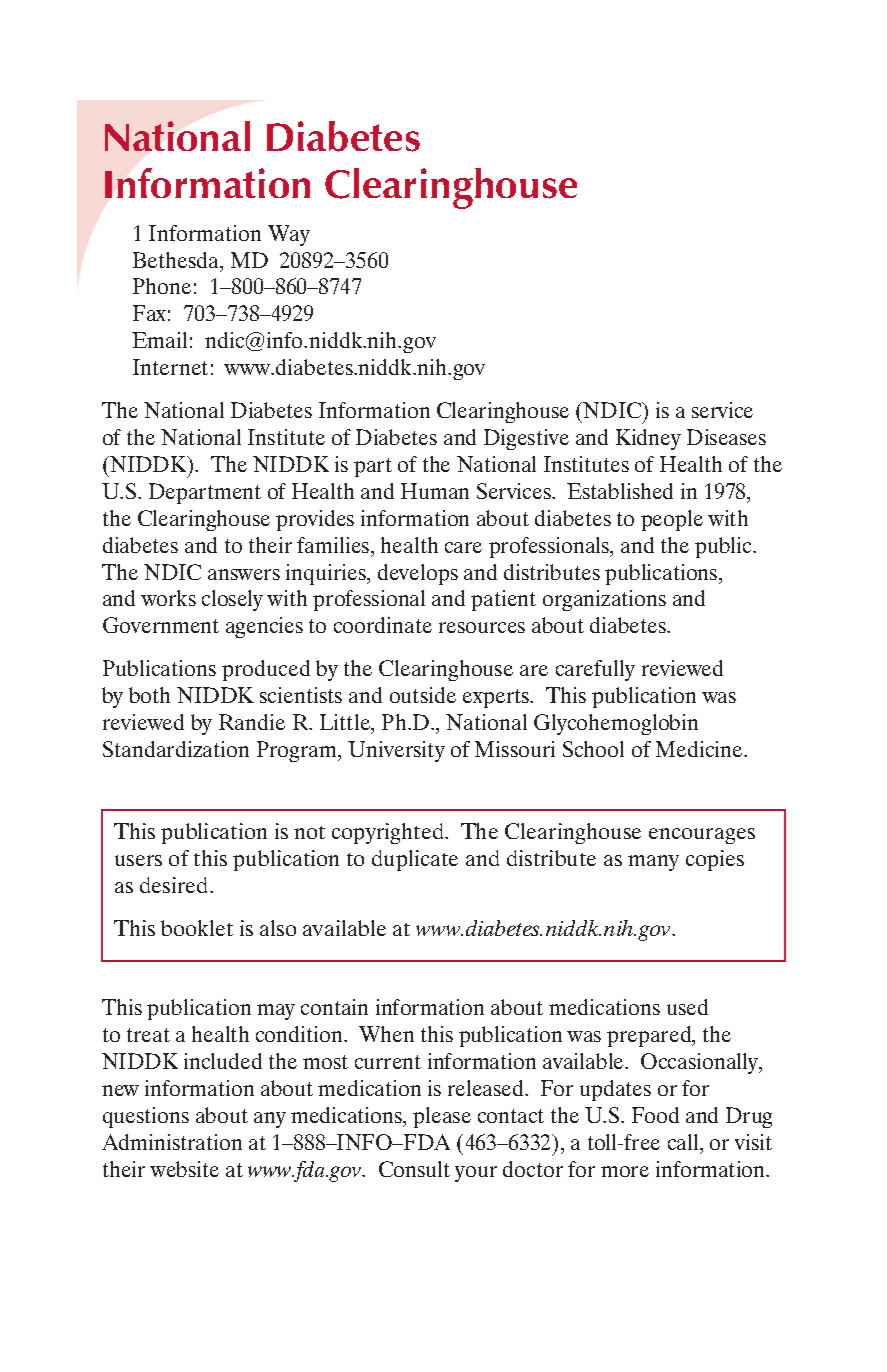  I want to click on Consult, so click(414, 1169).
